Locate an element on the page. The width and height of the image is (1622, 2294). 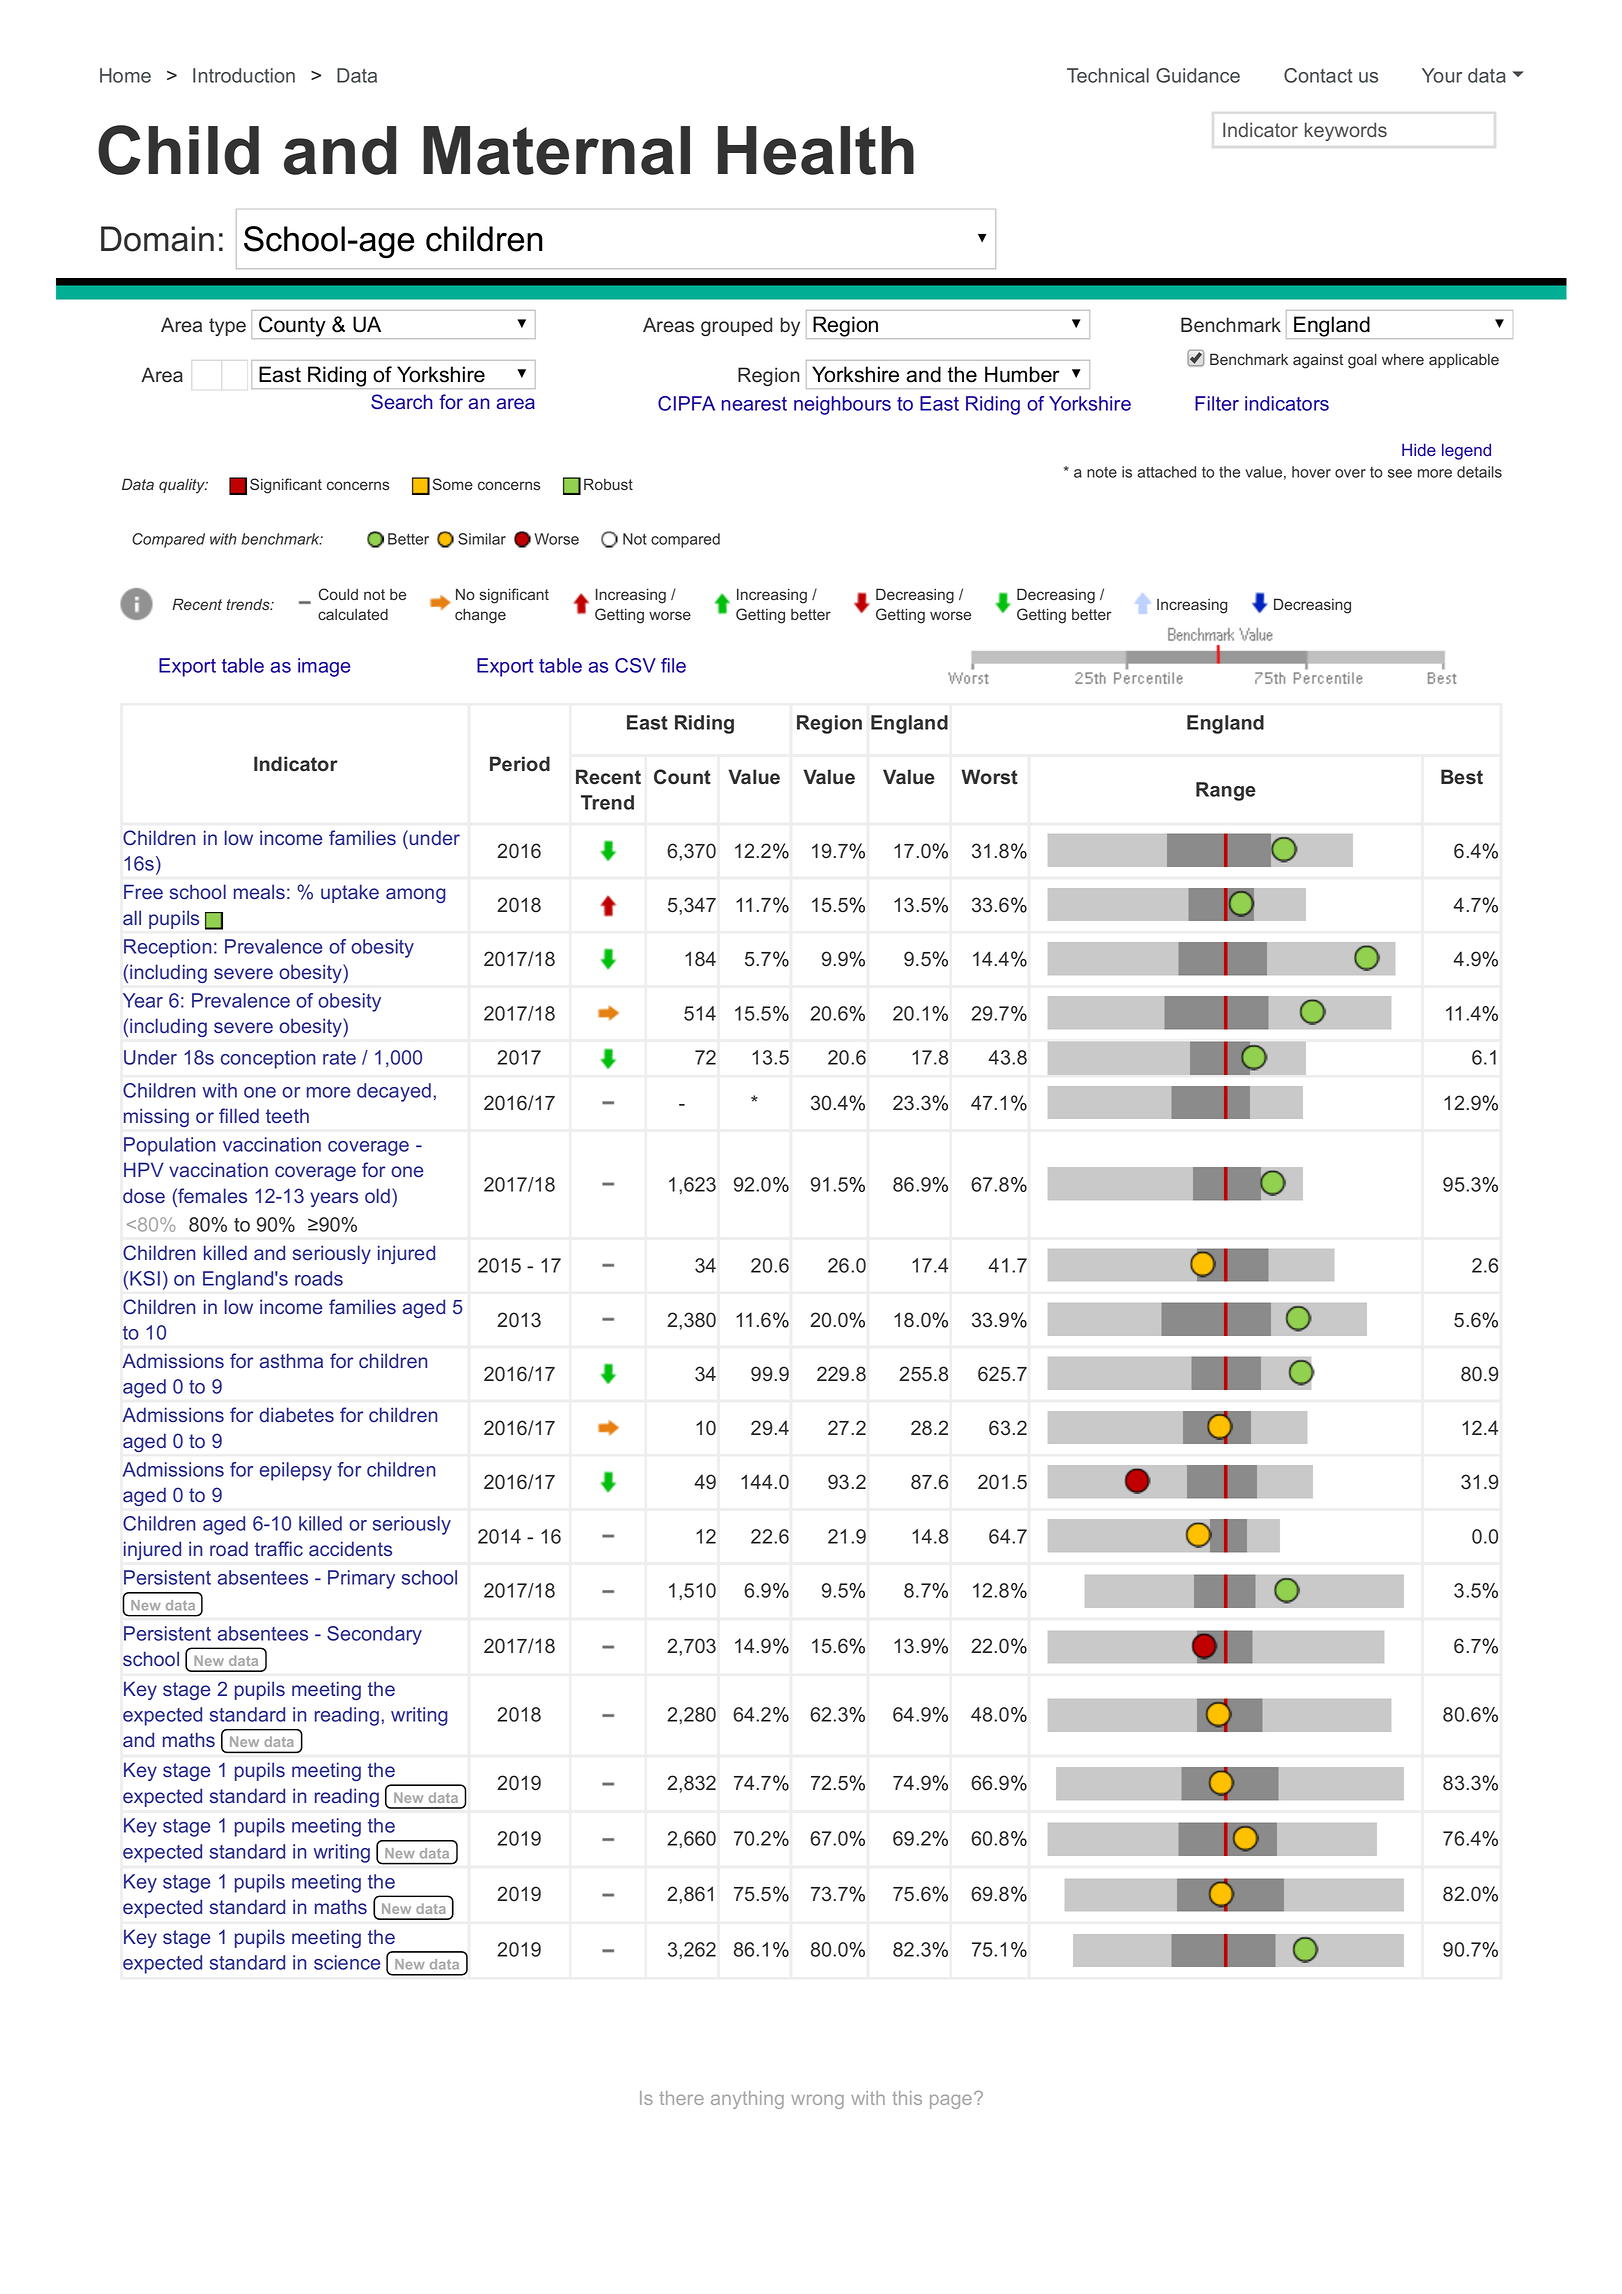
file is located at coordinates (673, 665).
